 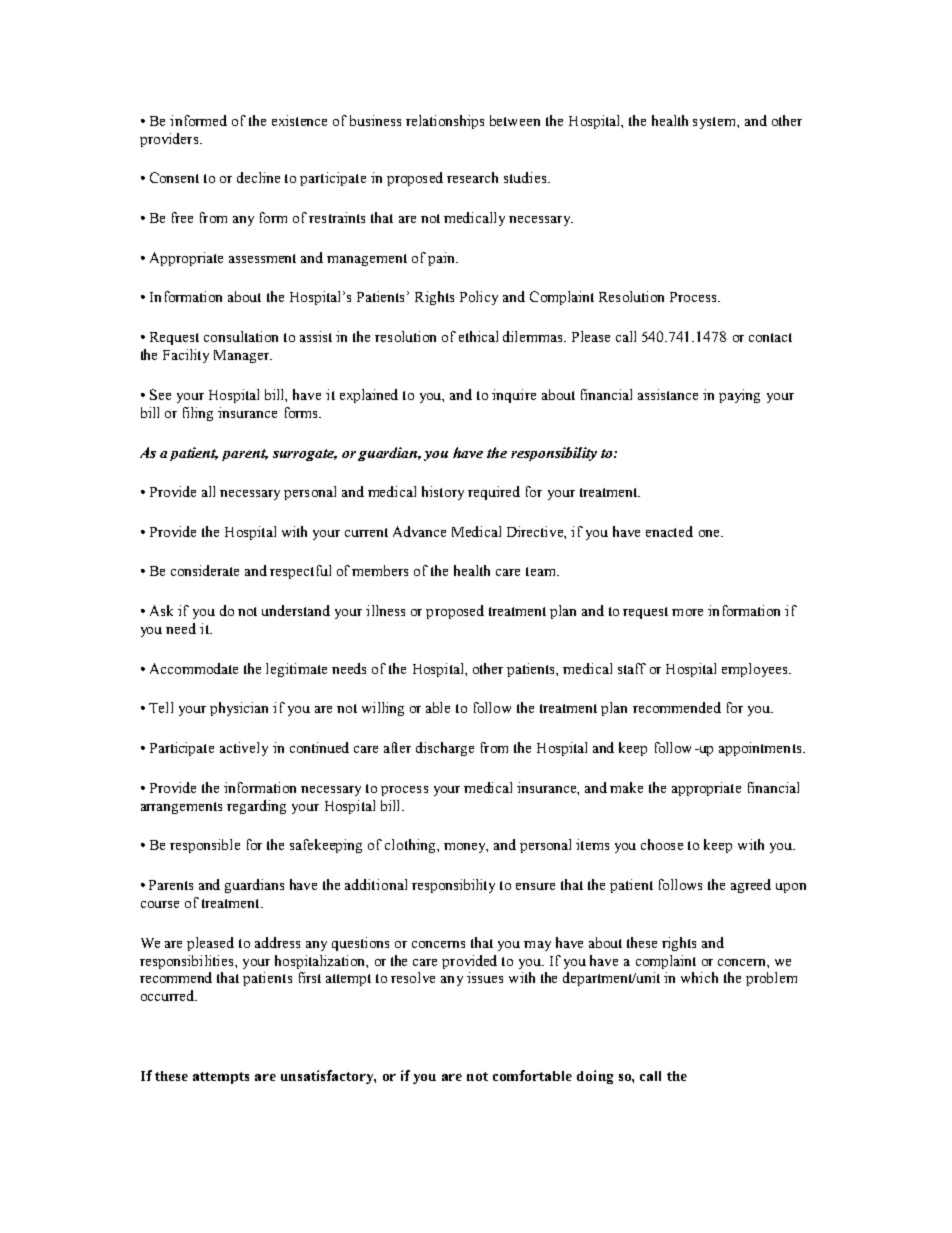 What do you see at coordinates (472, 177) in the screenshot?
I see `research` at bounding box center [472, 177].
